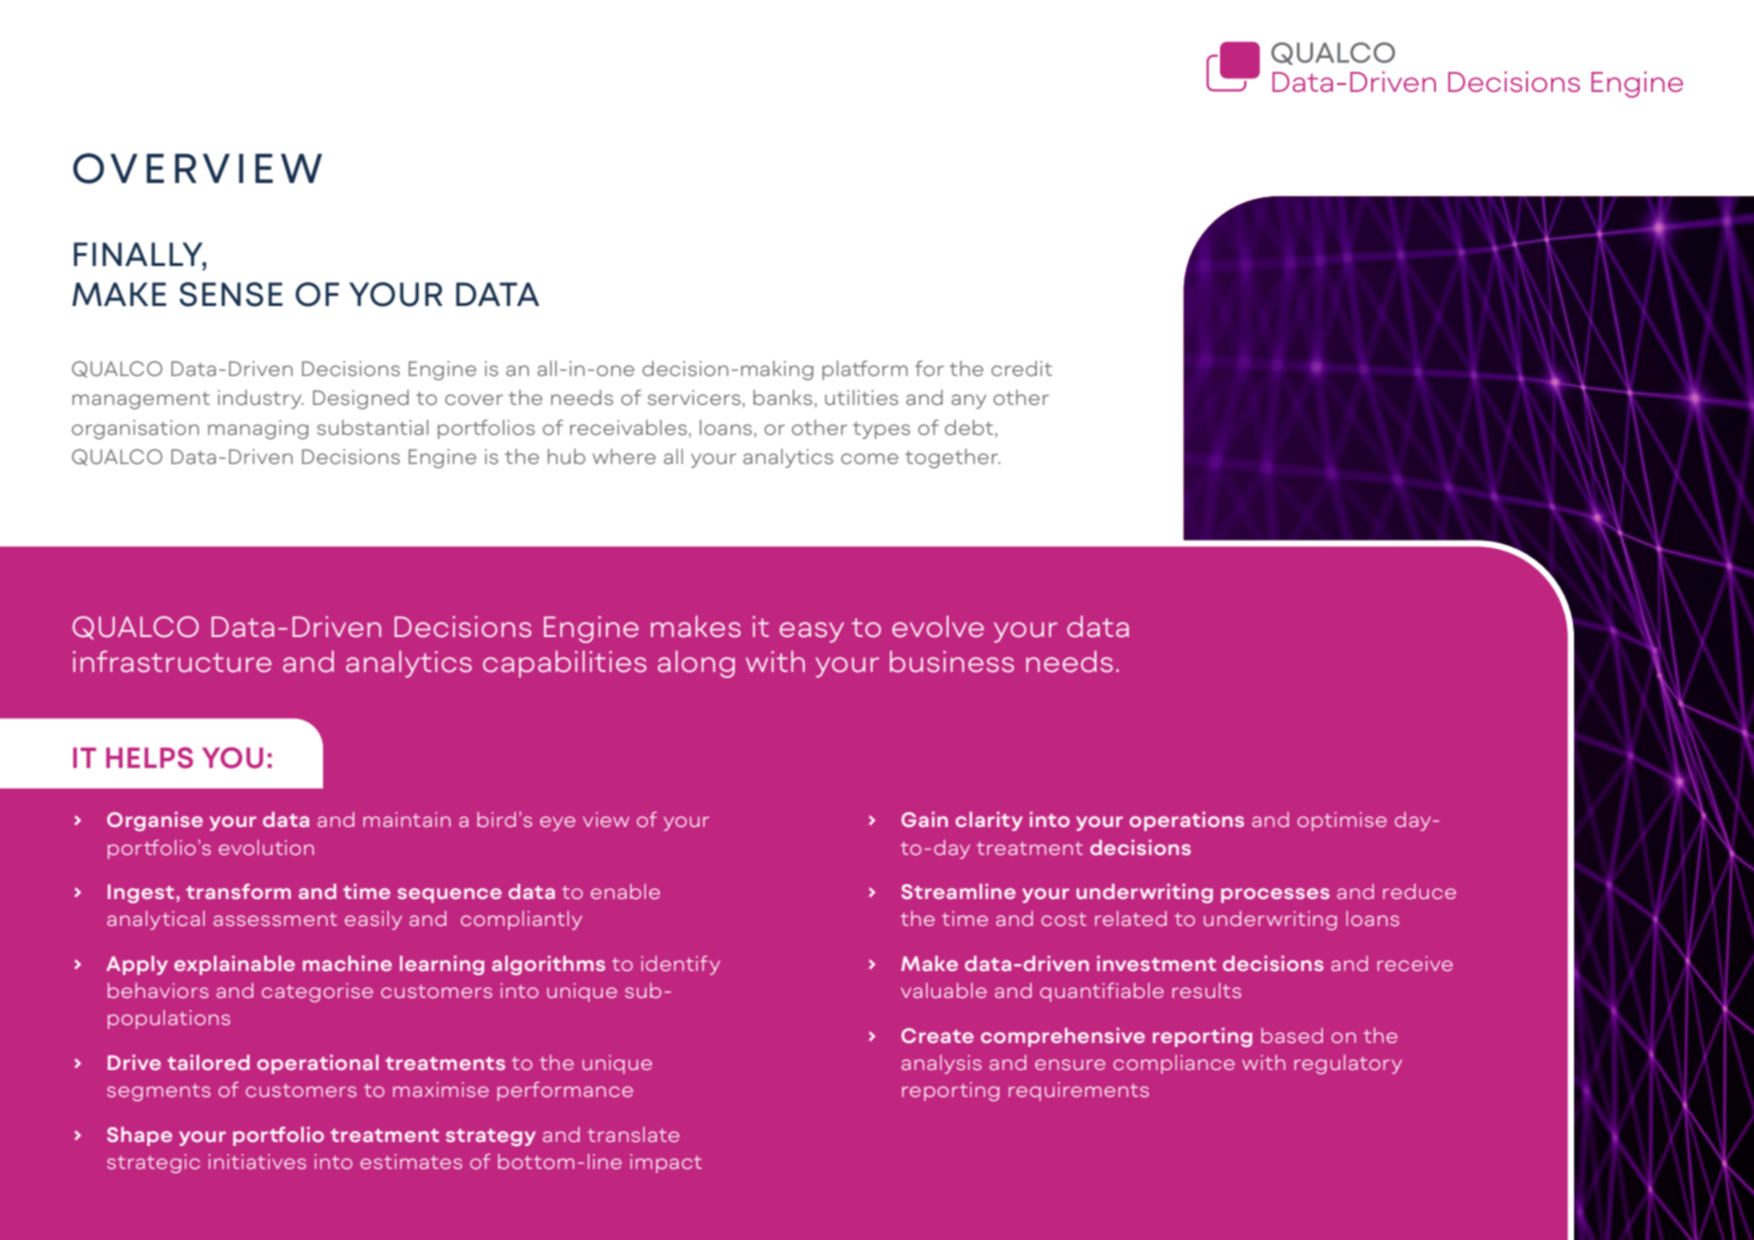 This document has width=1754, height=1240. I want to click on come, so click(870, 458).
